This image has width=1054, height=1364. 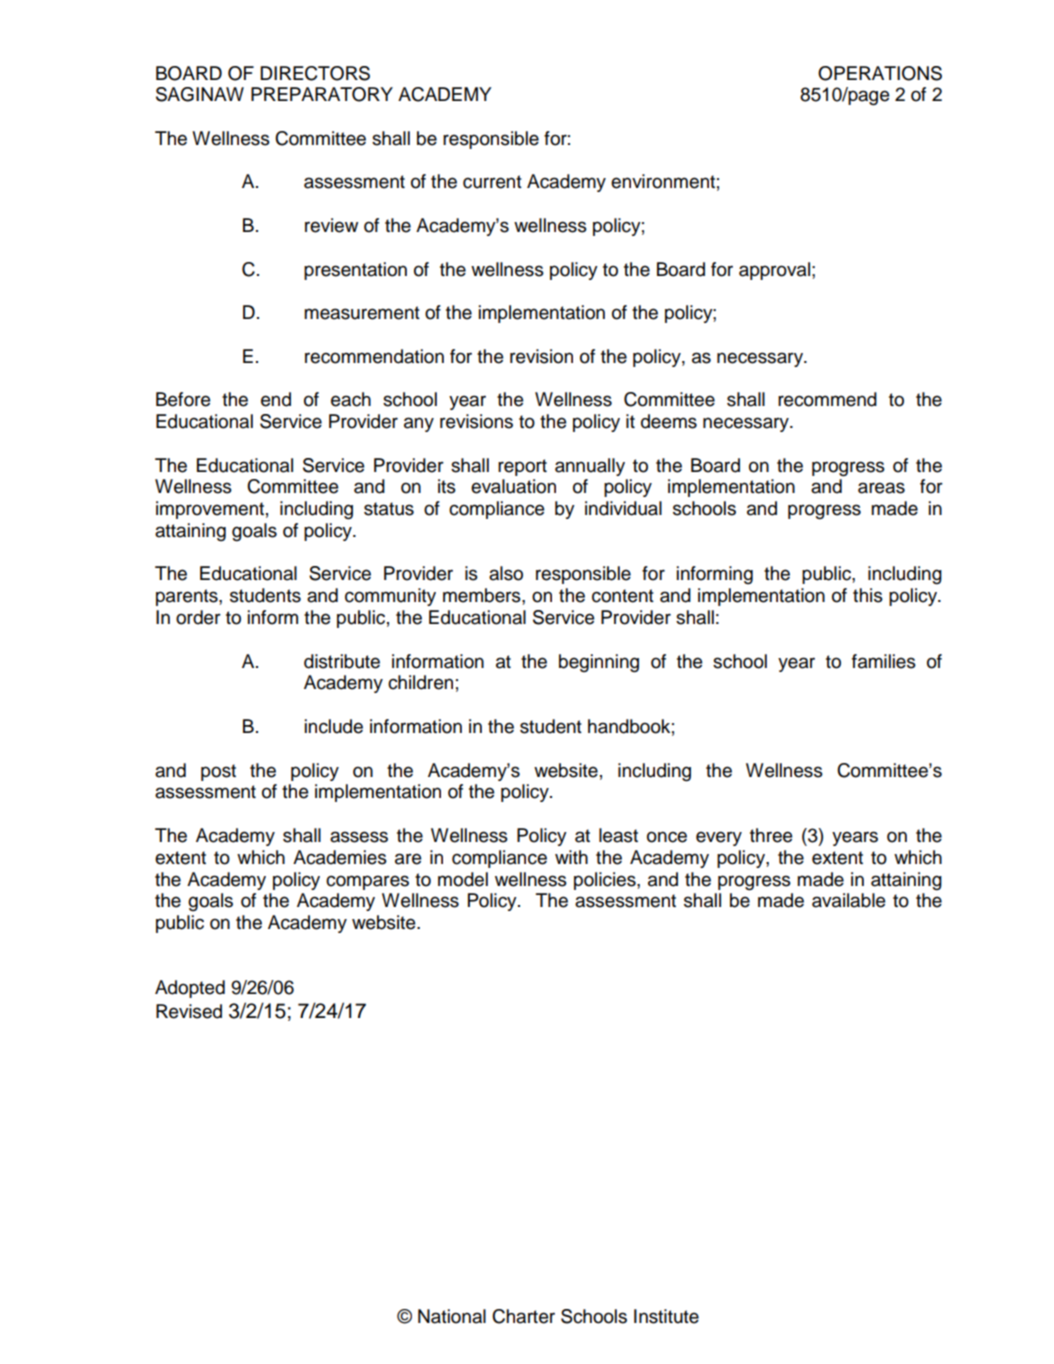 What do you see at coordinates (666, 1316) in the image?
I see `Institute` at bounding box center [666, 1316].
